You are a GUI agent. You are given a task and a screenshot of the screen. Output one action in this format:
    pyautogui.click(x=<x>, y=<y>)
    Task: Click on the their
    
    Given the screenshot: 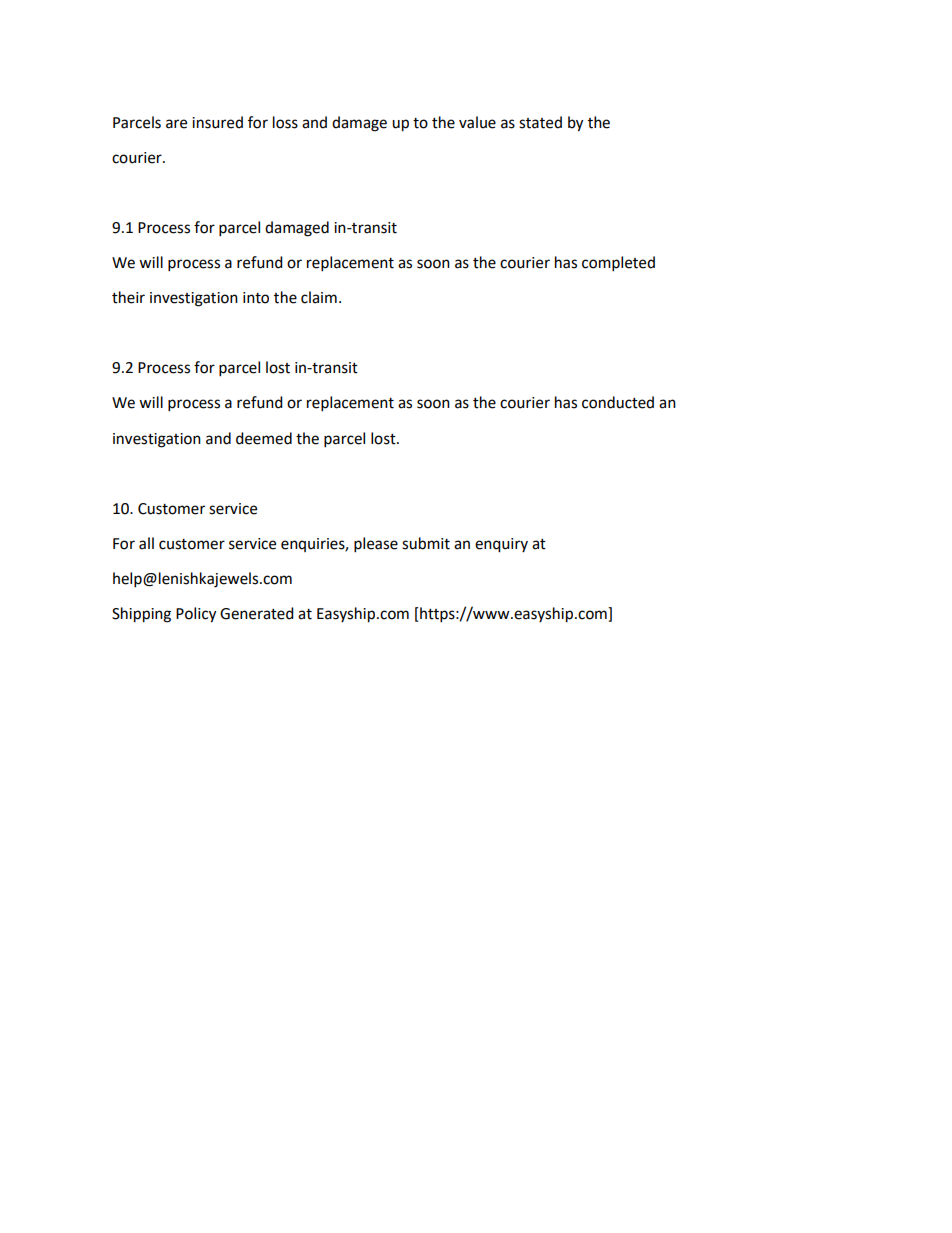 What is the action you would take?
    pyautogui.click(x=128, y=297)
